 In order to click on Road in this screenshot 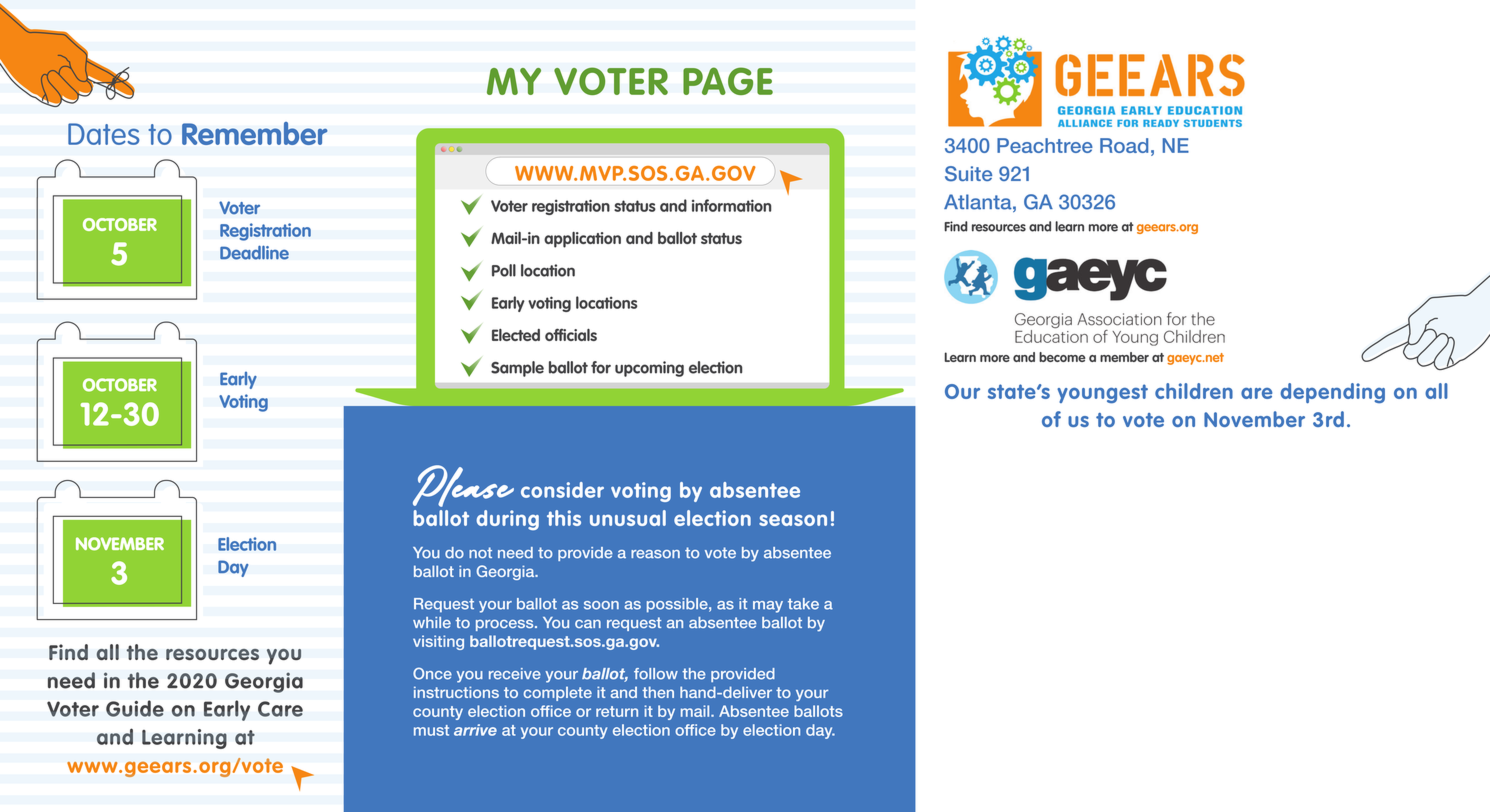, I will do `click(1124, 145)`.
